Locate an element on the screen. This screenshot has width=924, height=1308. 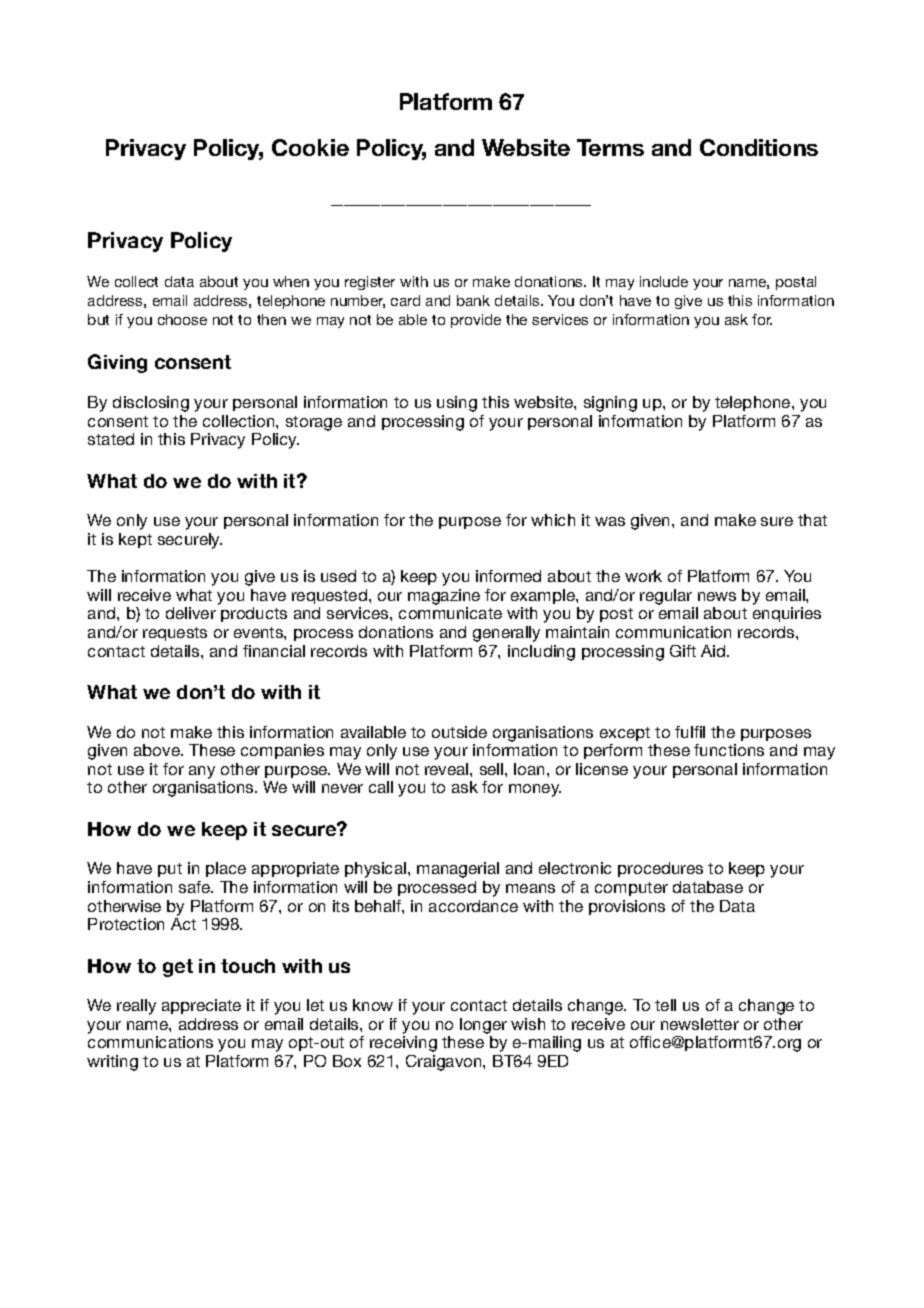
appreciate is located at coordinates (201, 1006).
